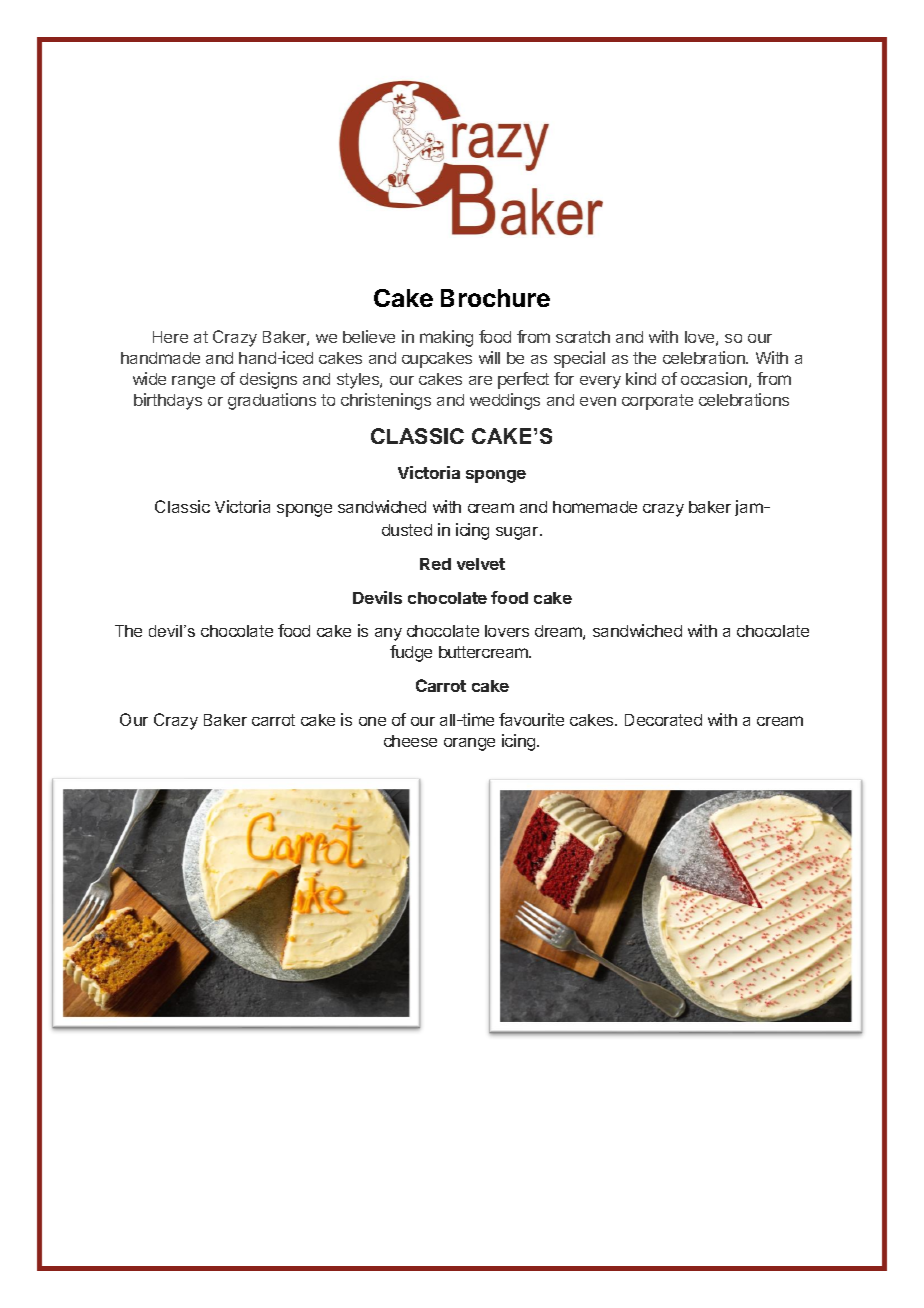 Image resolution: width=924 pixels, height=1308 pixels. What do you see at coordinates (446, 338) in the screenshot?
I see `making` at bounding box center [446, 338].
